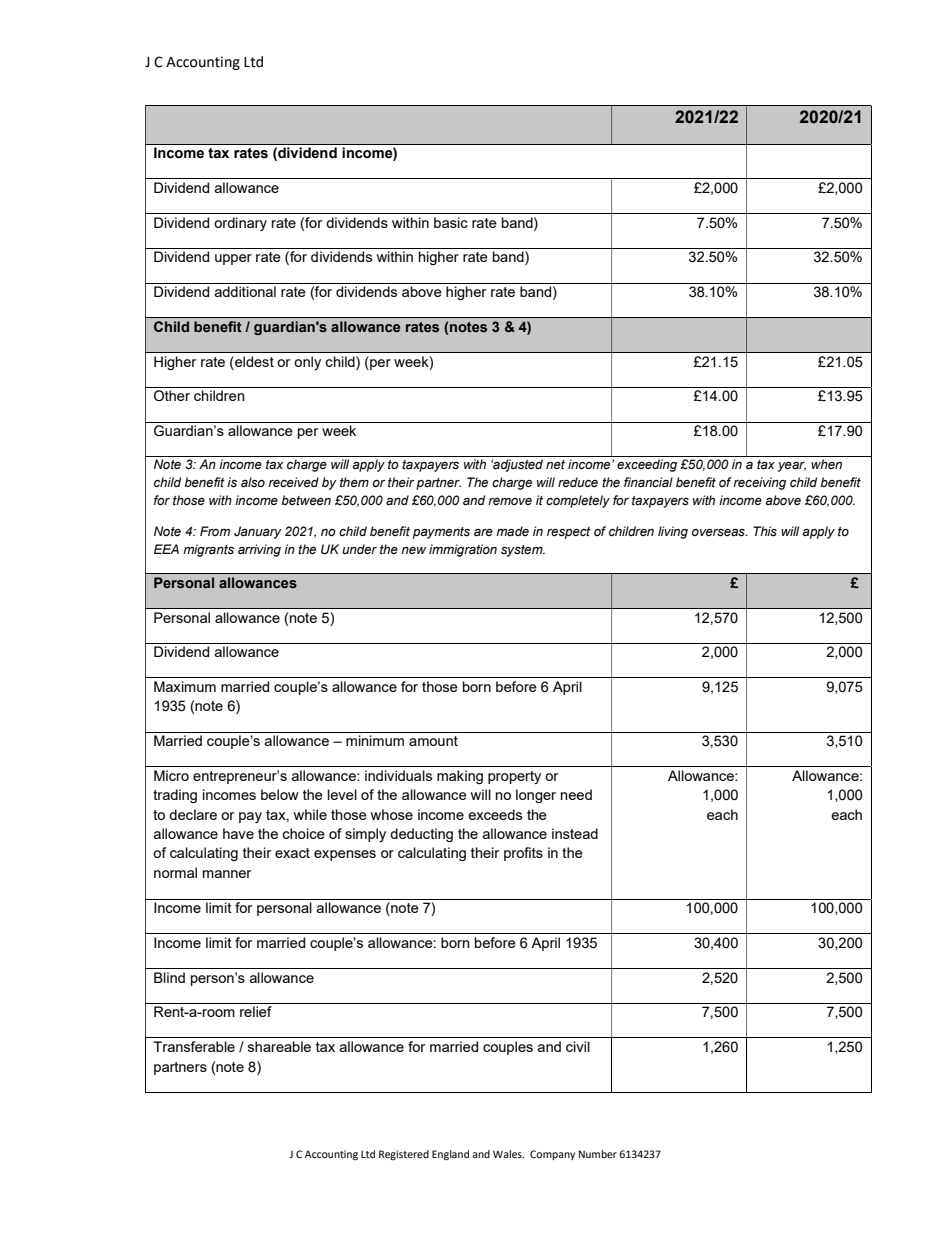  I want to click on England, so click(450, 1155).
